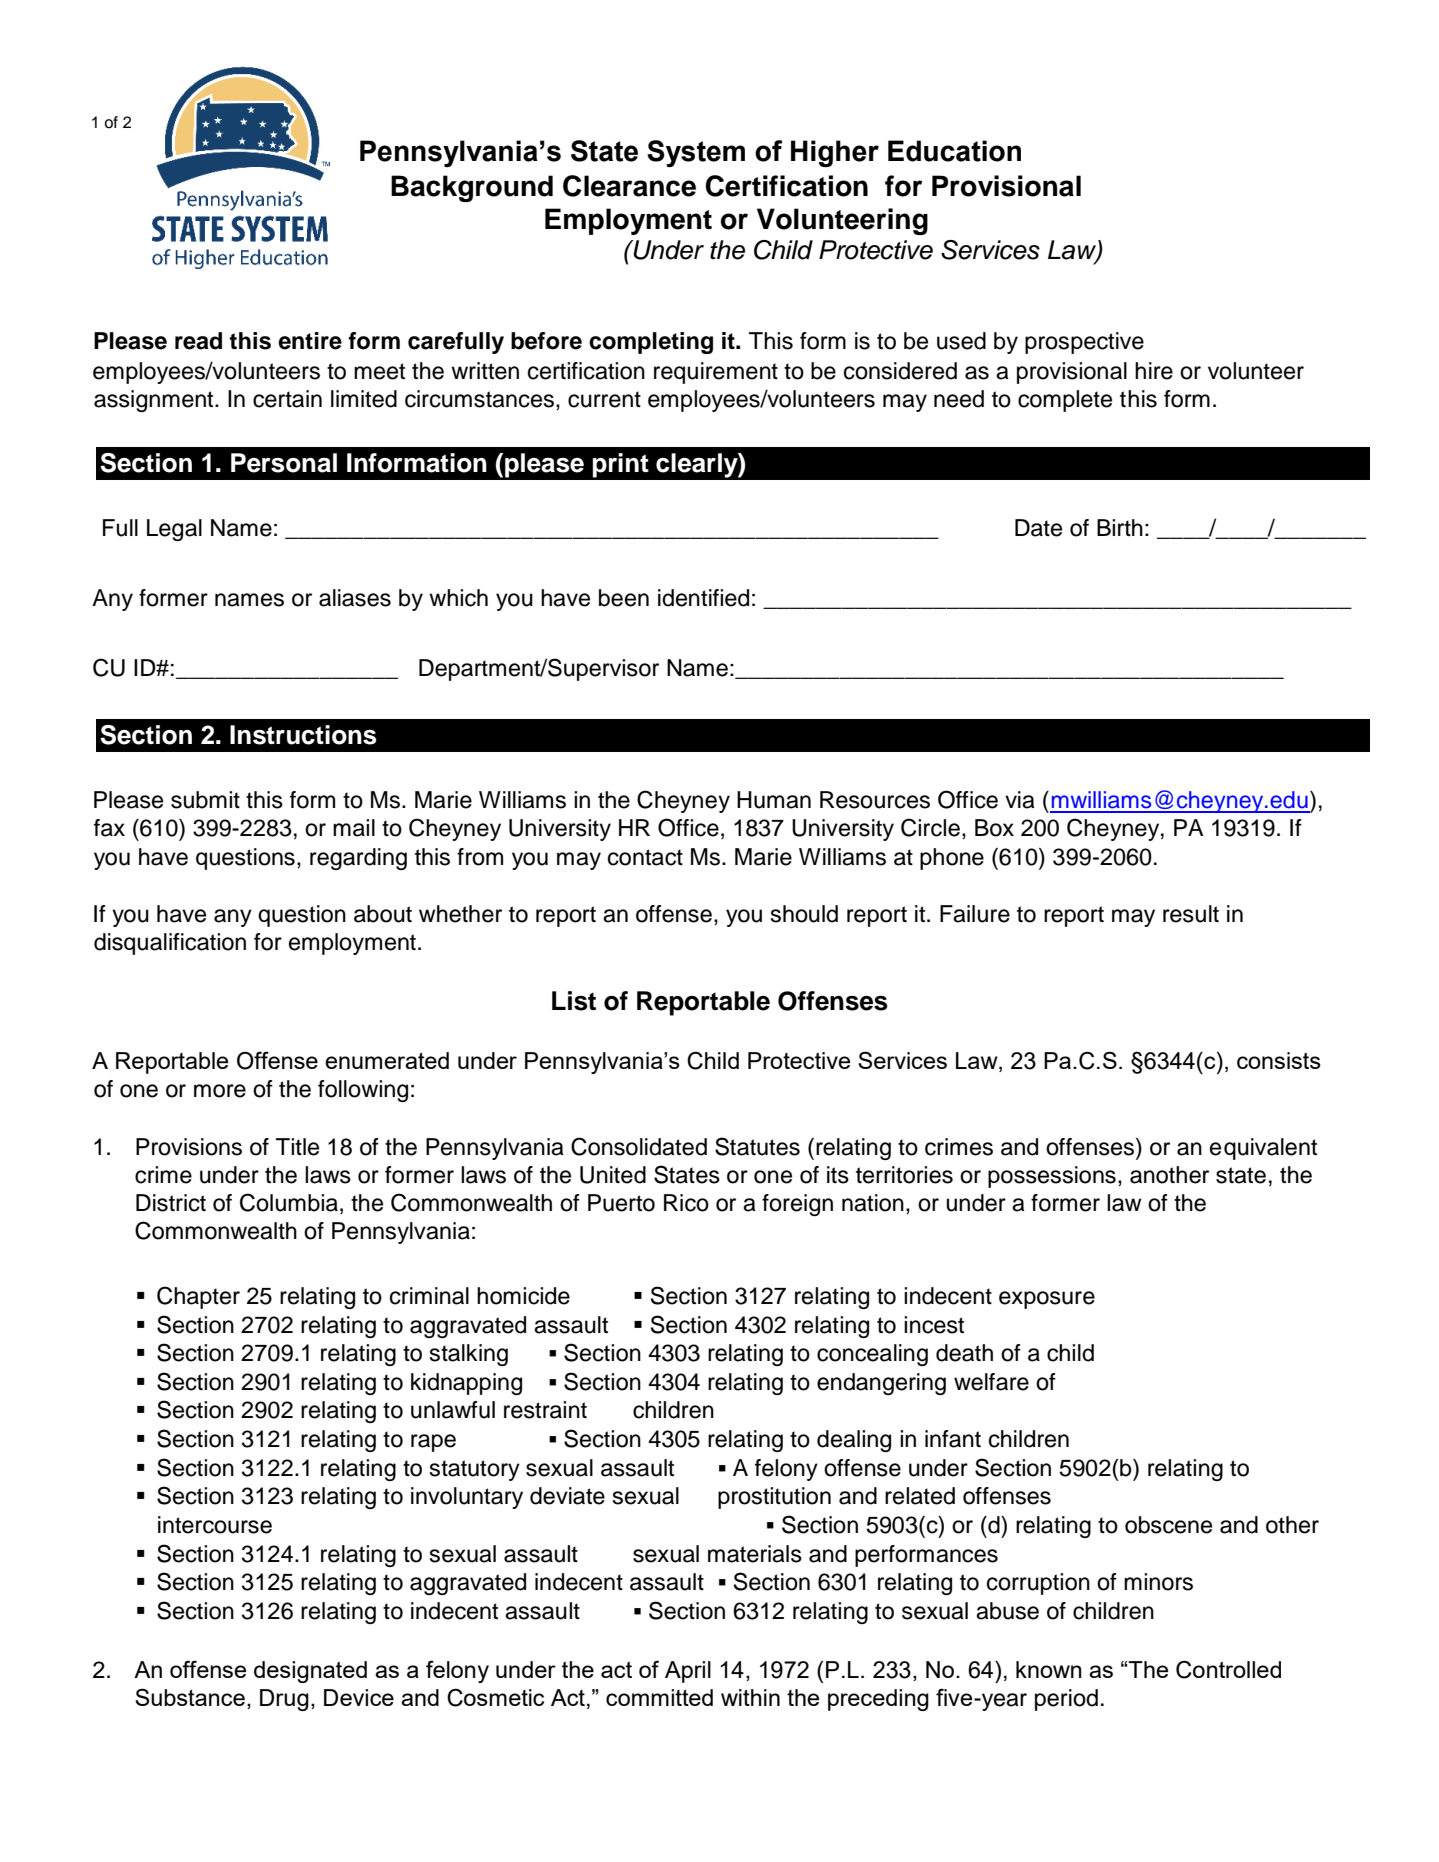  I want to click on Rico, so click(686, 1203).
